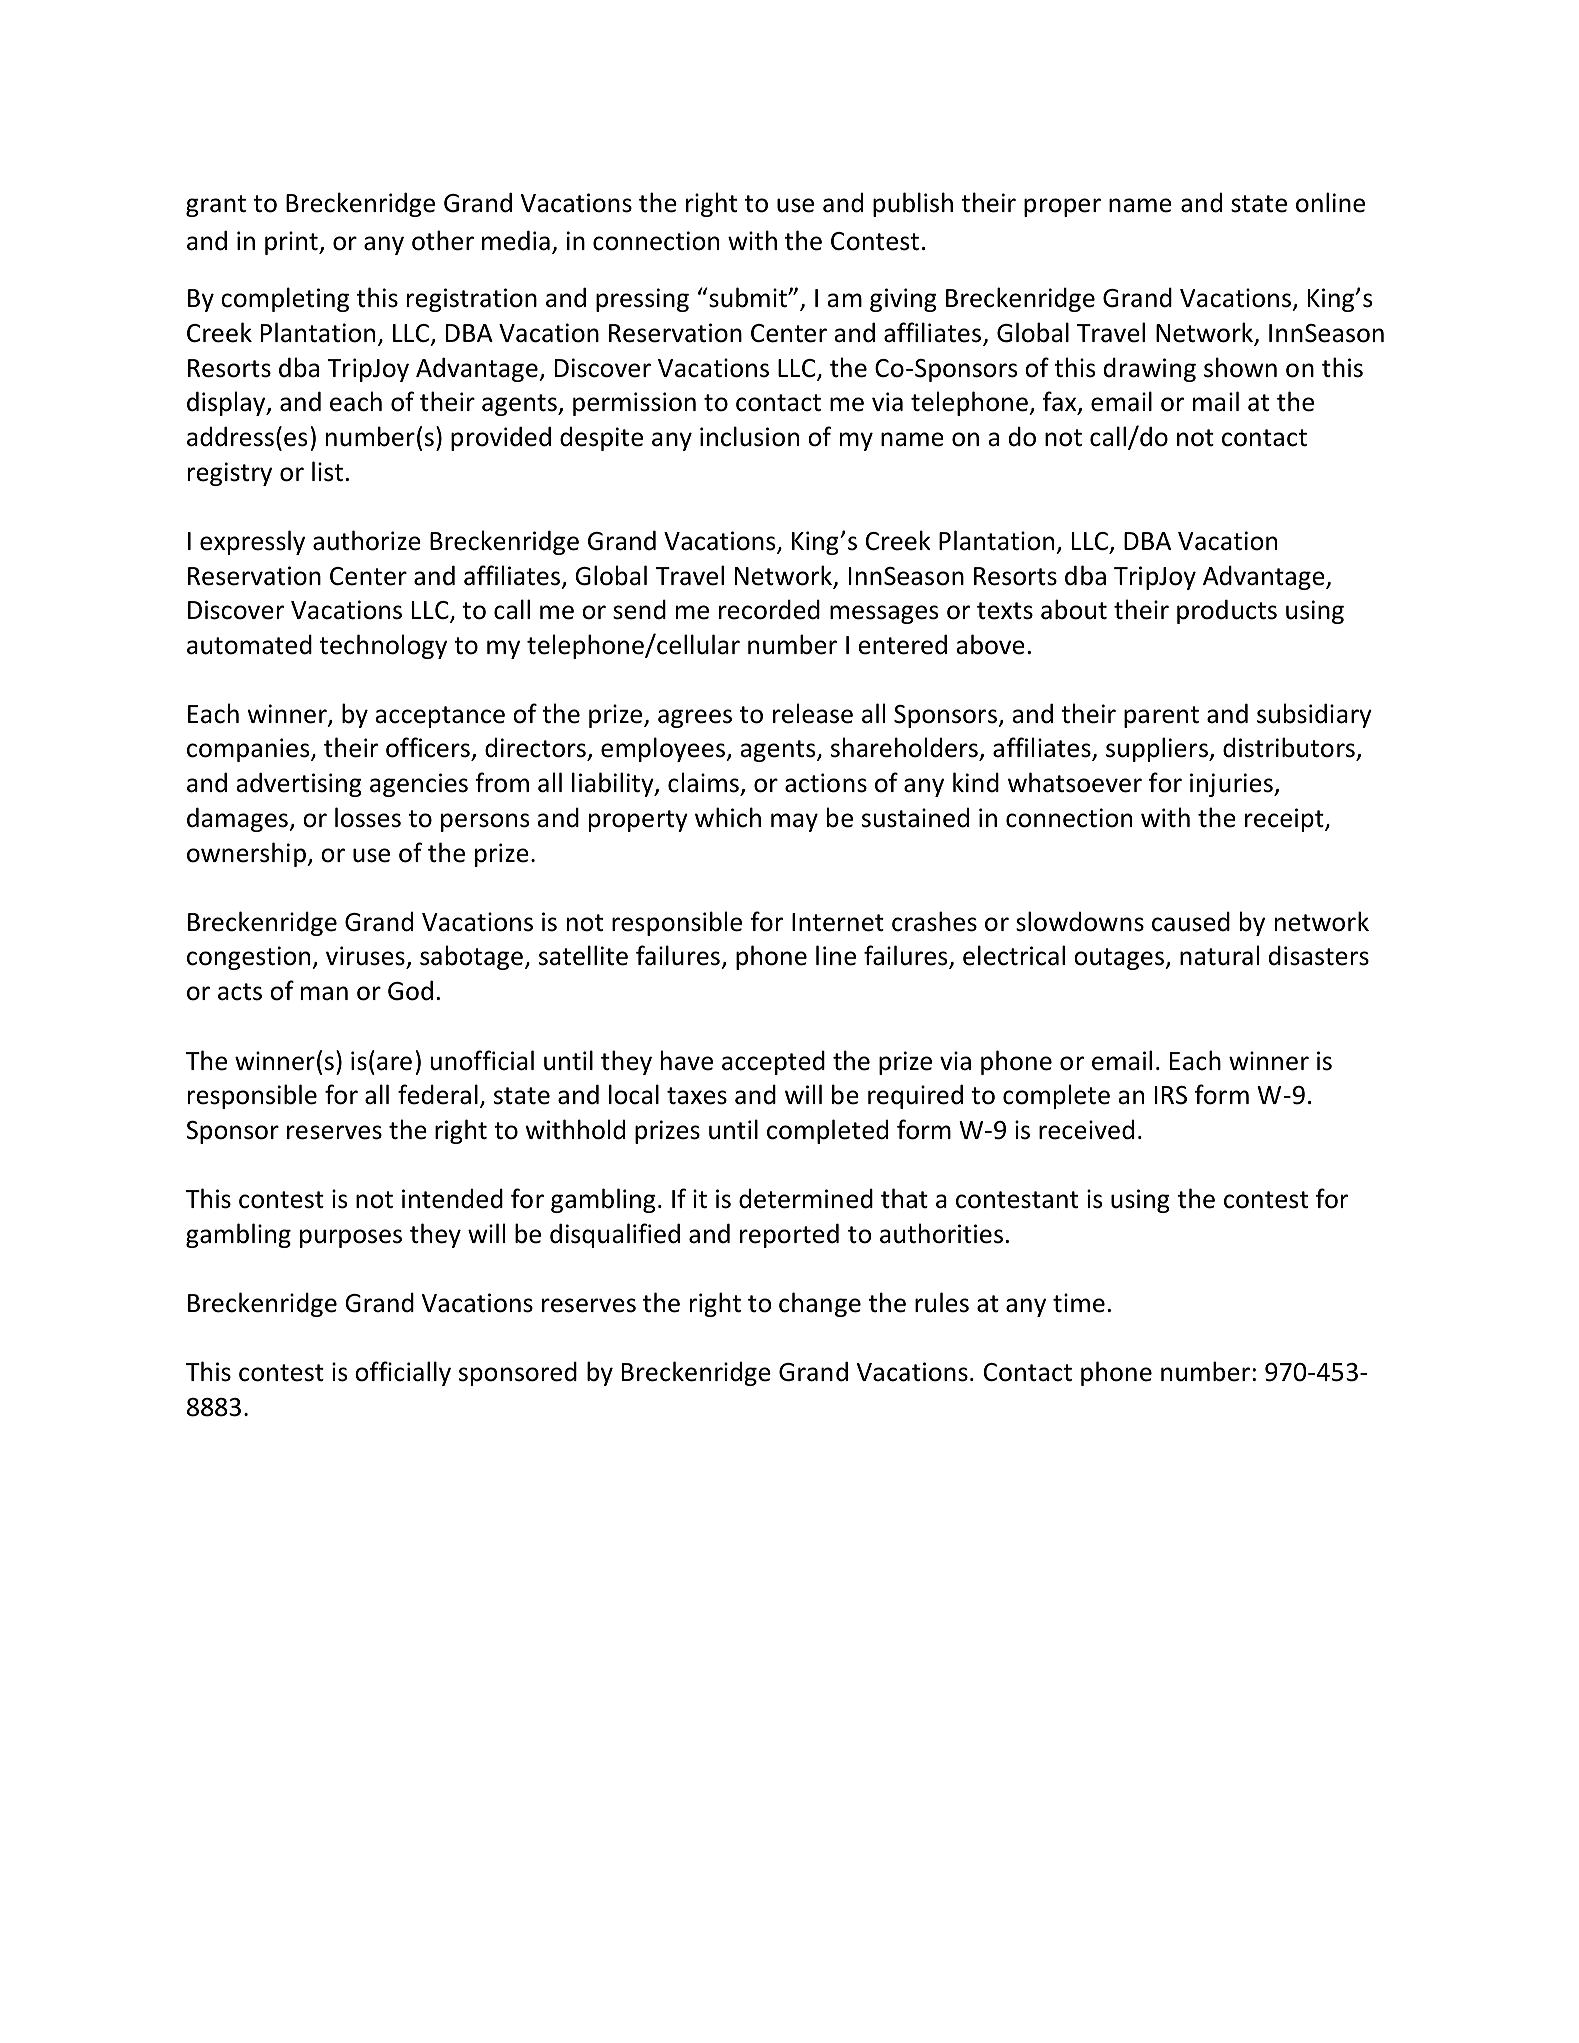 This page has width=1579, height=2043. Describe the element at coordinates (292, 243) in the page. I see `print` at that location.
